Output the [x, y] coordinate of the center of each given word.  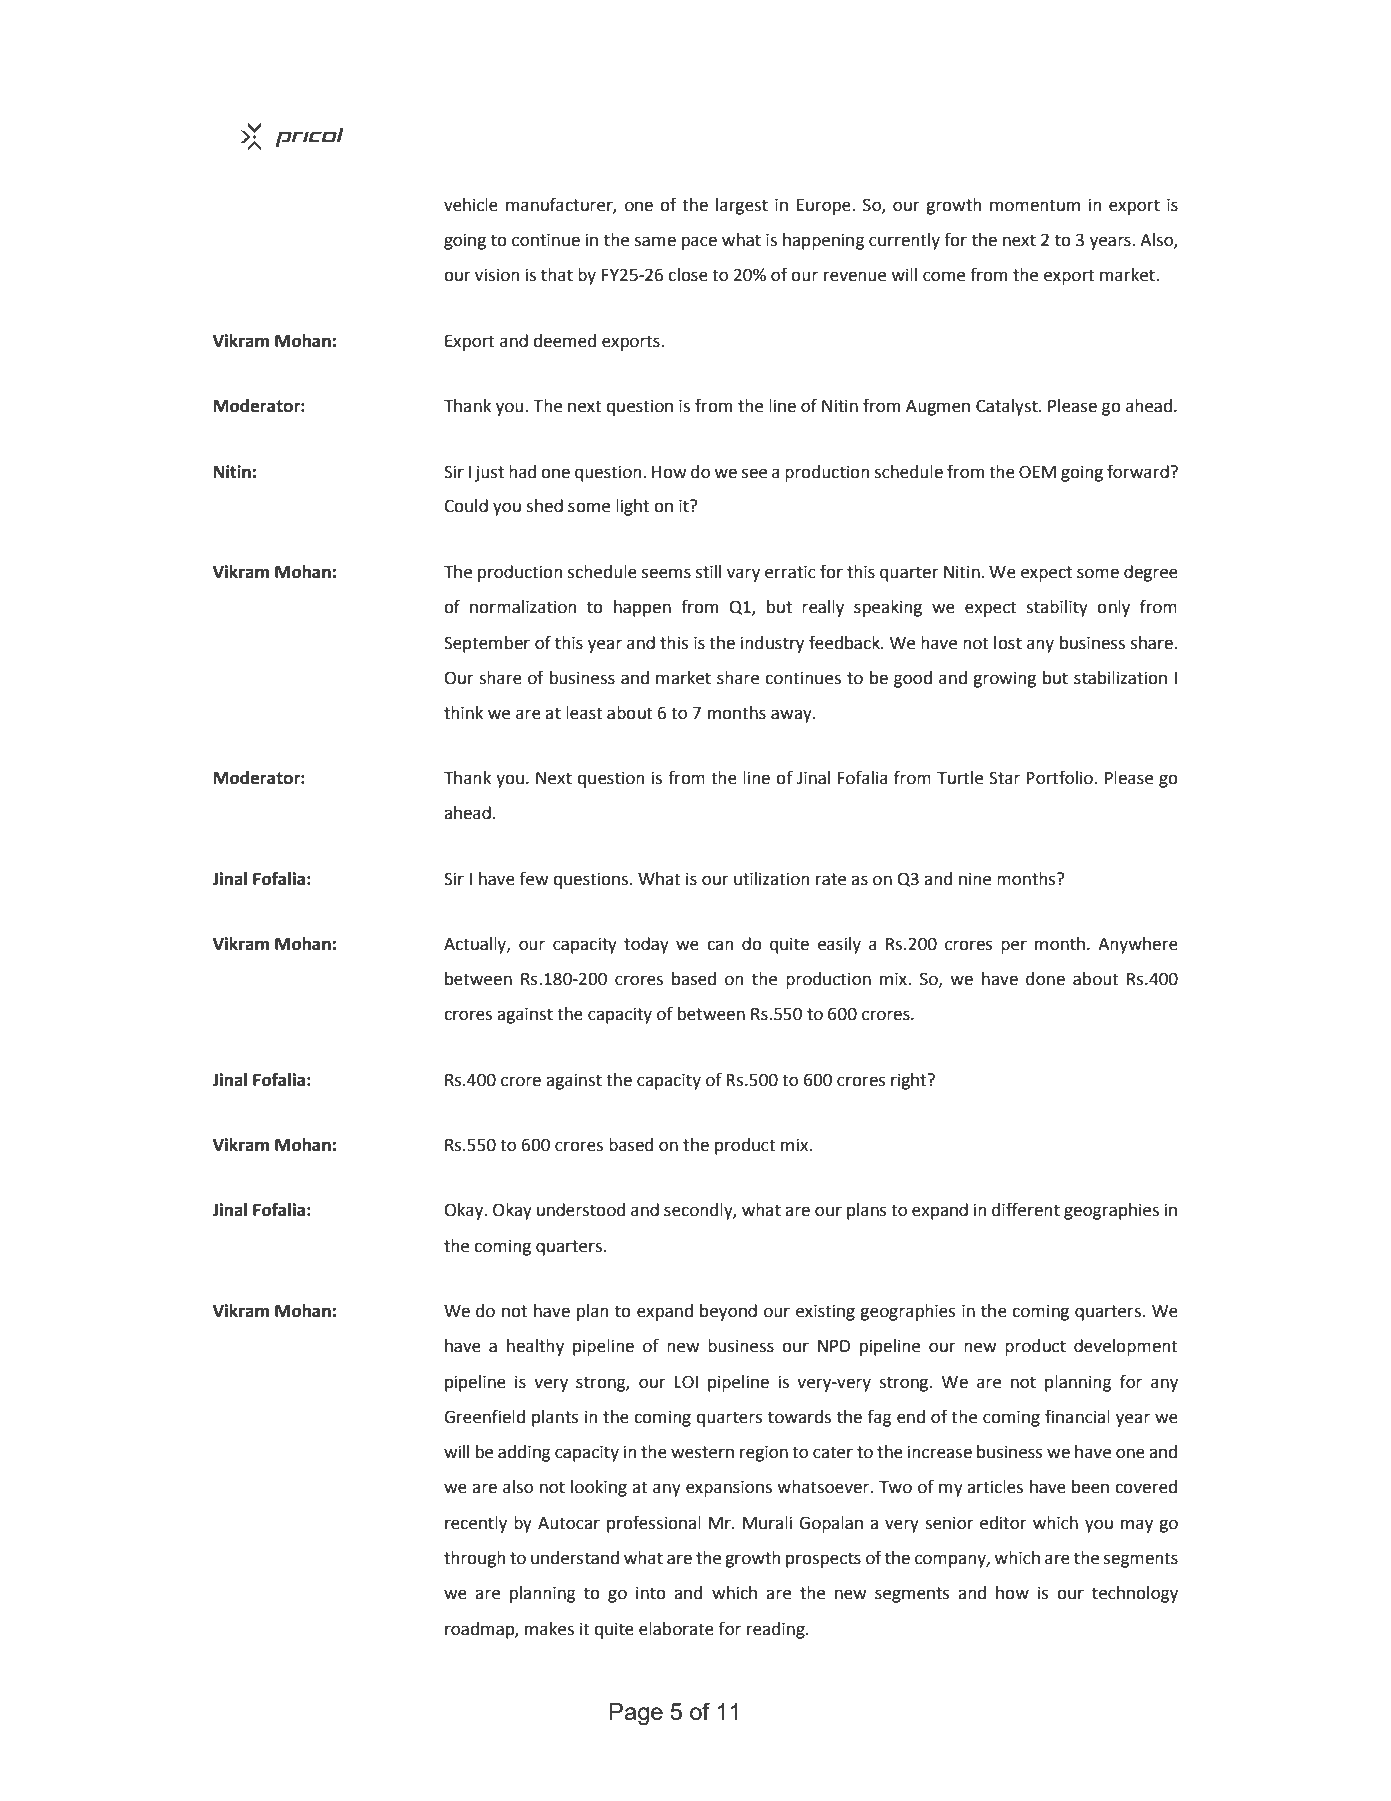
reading [777, 1630]
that [557, 275]
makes [549, 1629]
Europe [825, 207]
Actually [476, 945]
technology [1135, 1594]
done [1045, 979]
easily [839, 945]
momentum [1035, 205]
